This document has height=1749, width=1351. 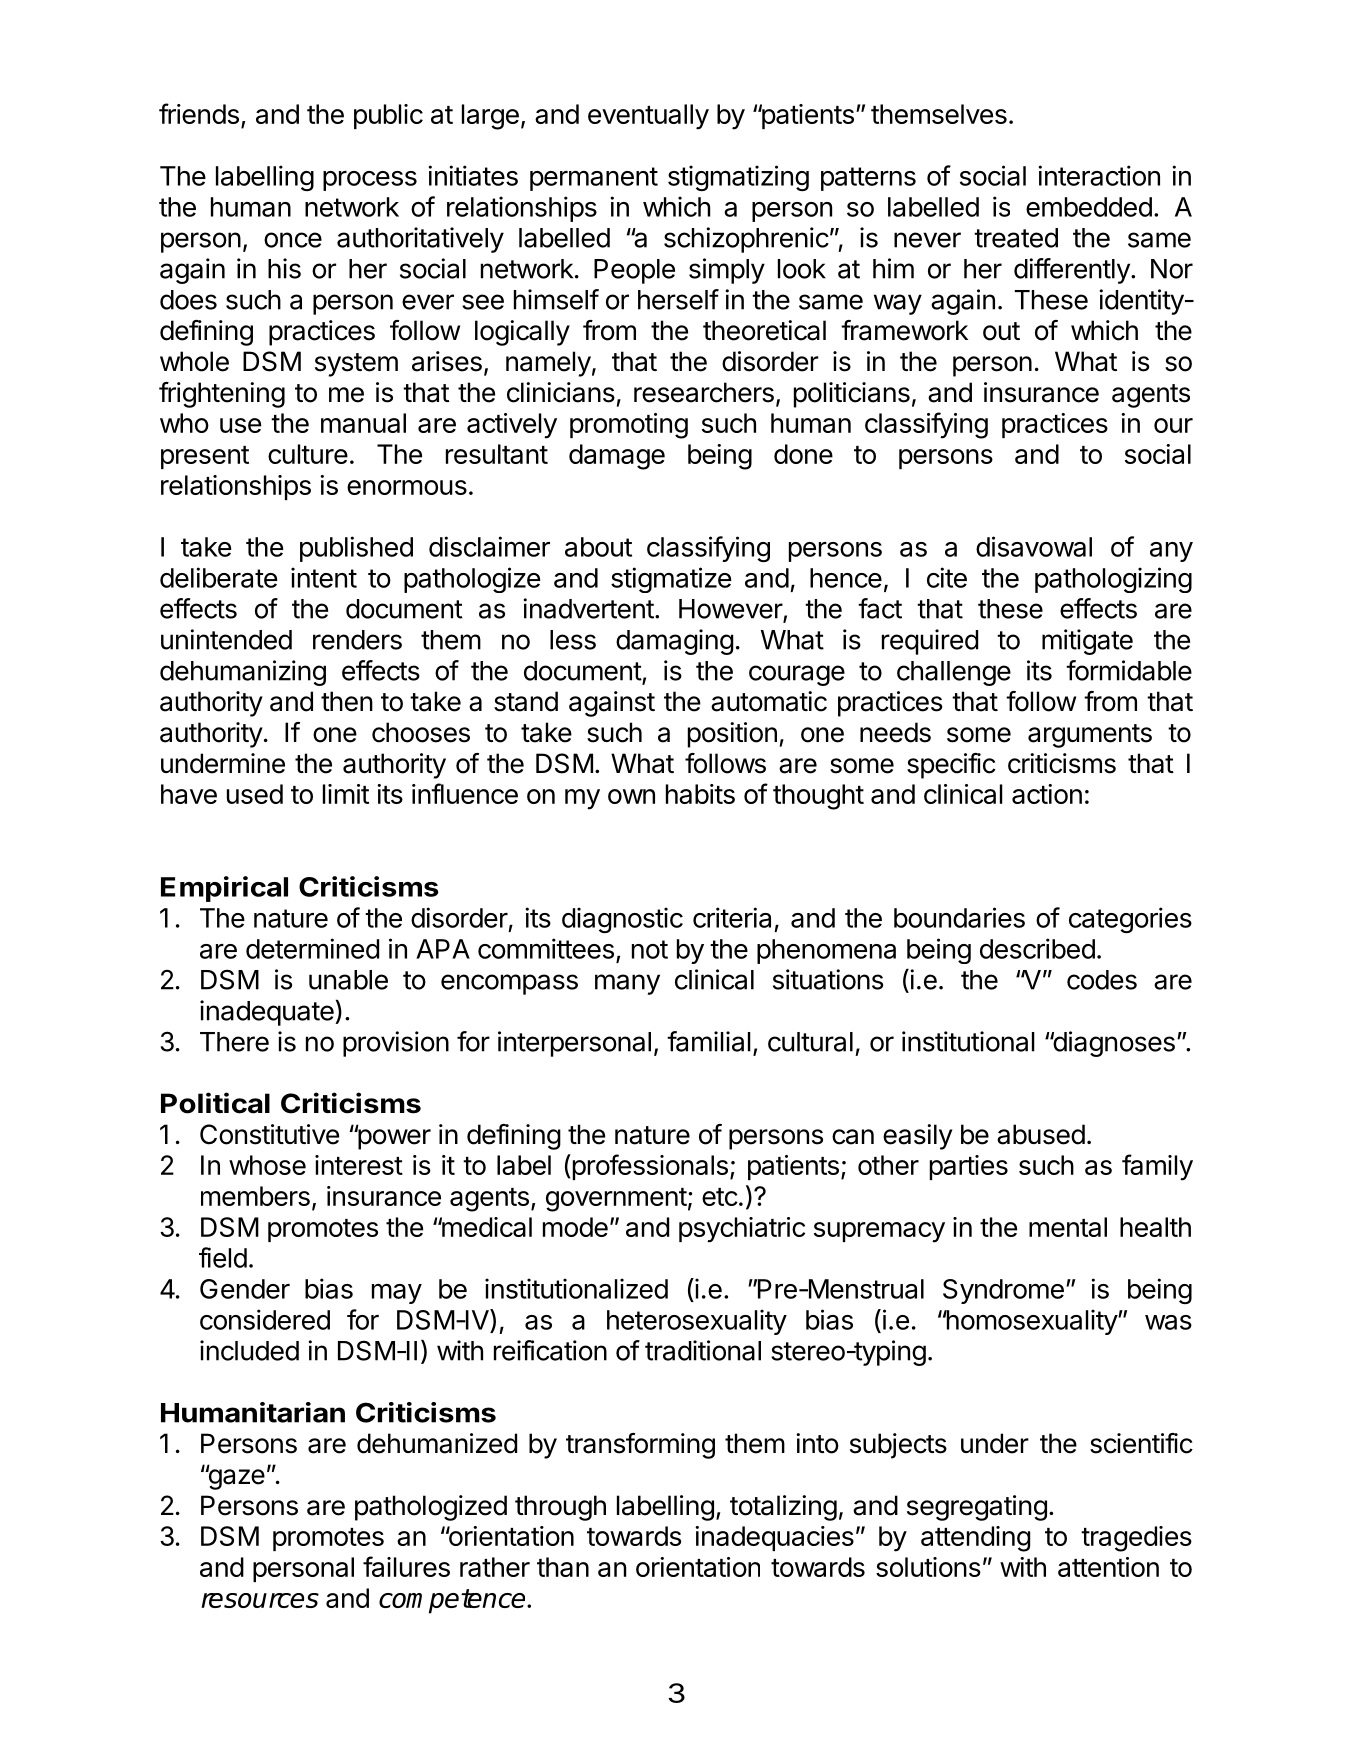 I want to click on Empirical, so click(x=224, y=889).
